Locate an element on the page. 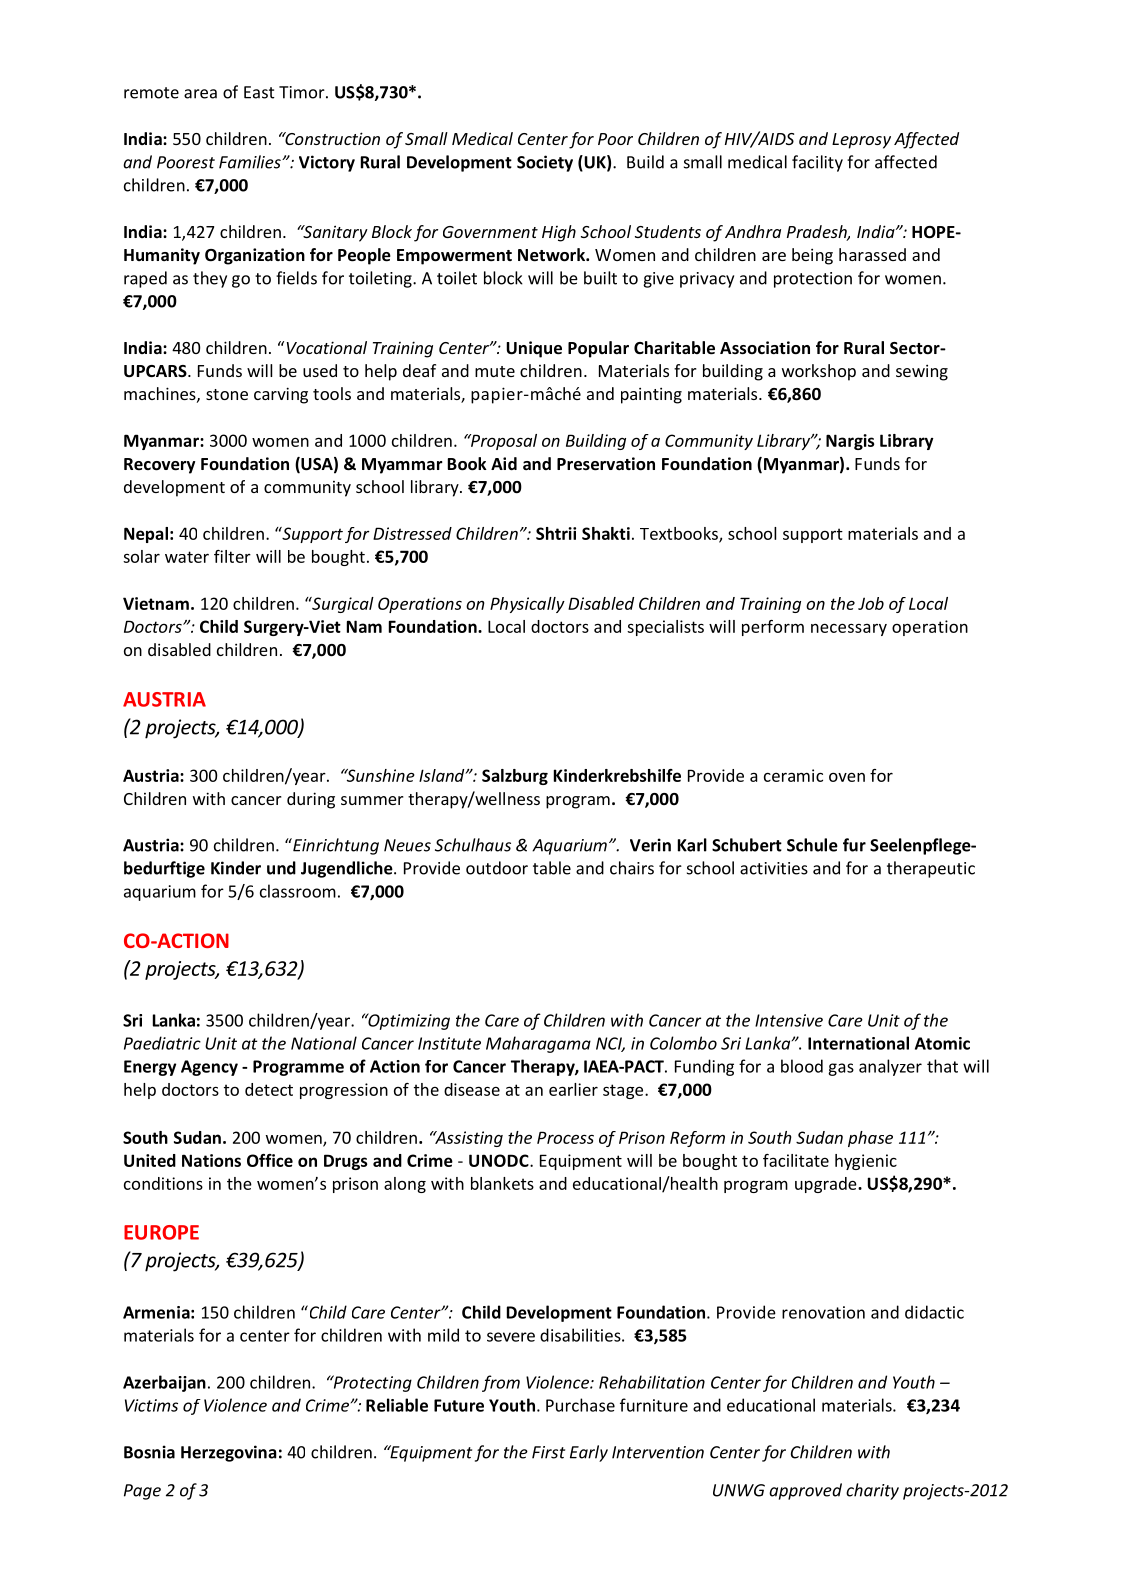  Herzegovina is located at coordinates (229, 1453).
